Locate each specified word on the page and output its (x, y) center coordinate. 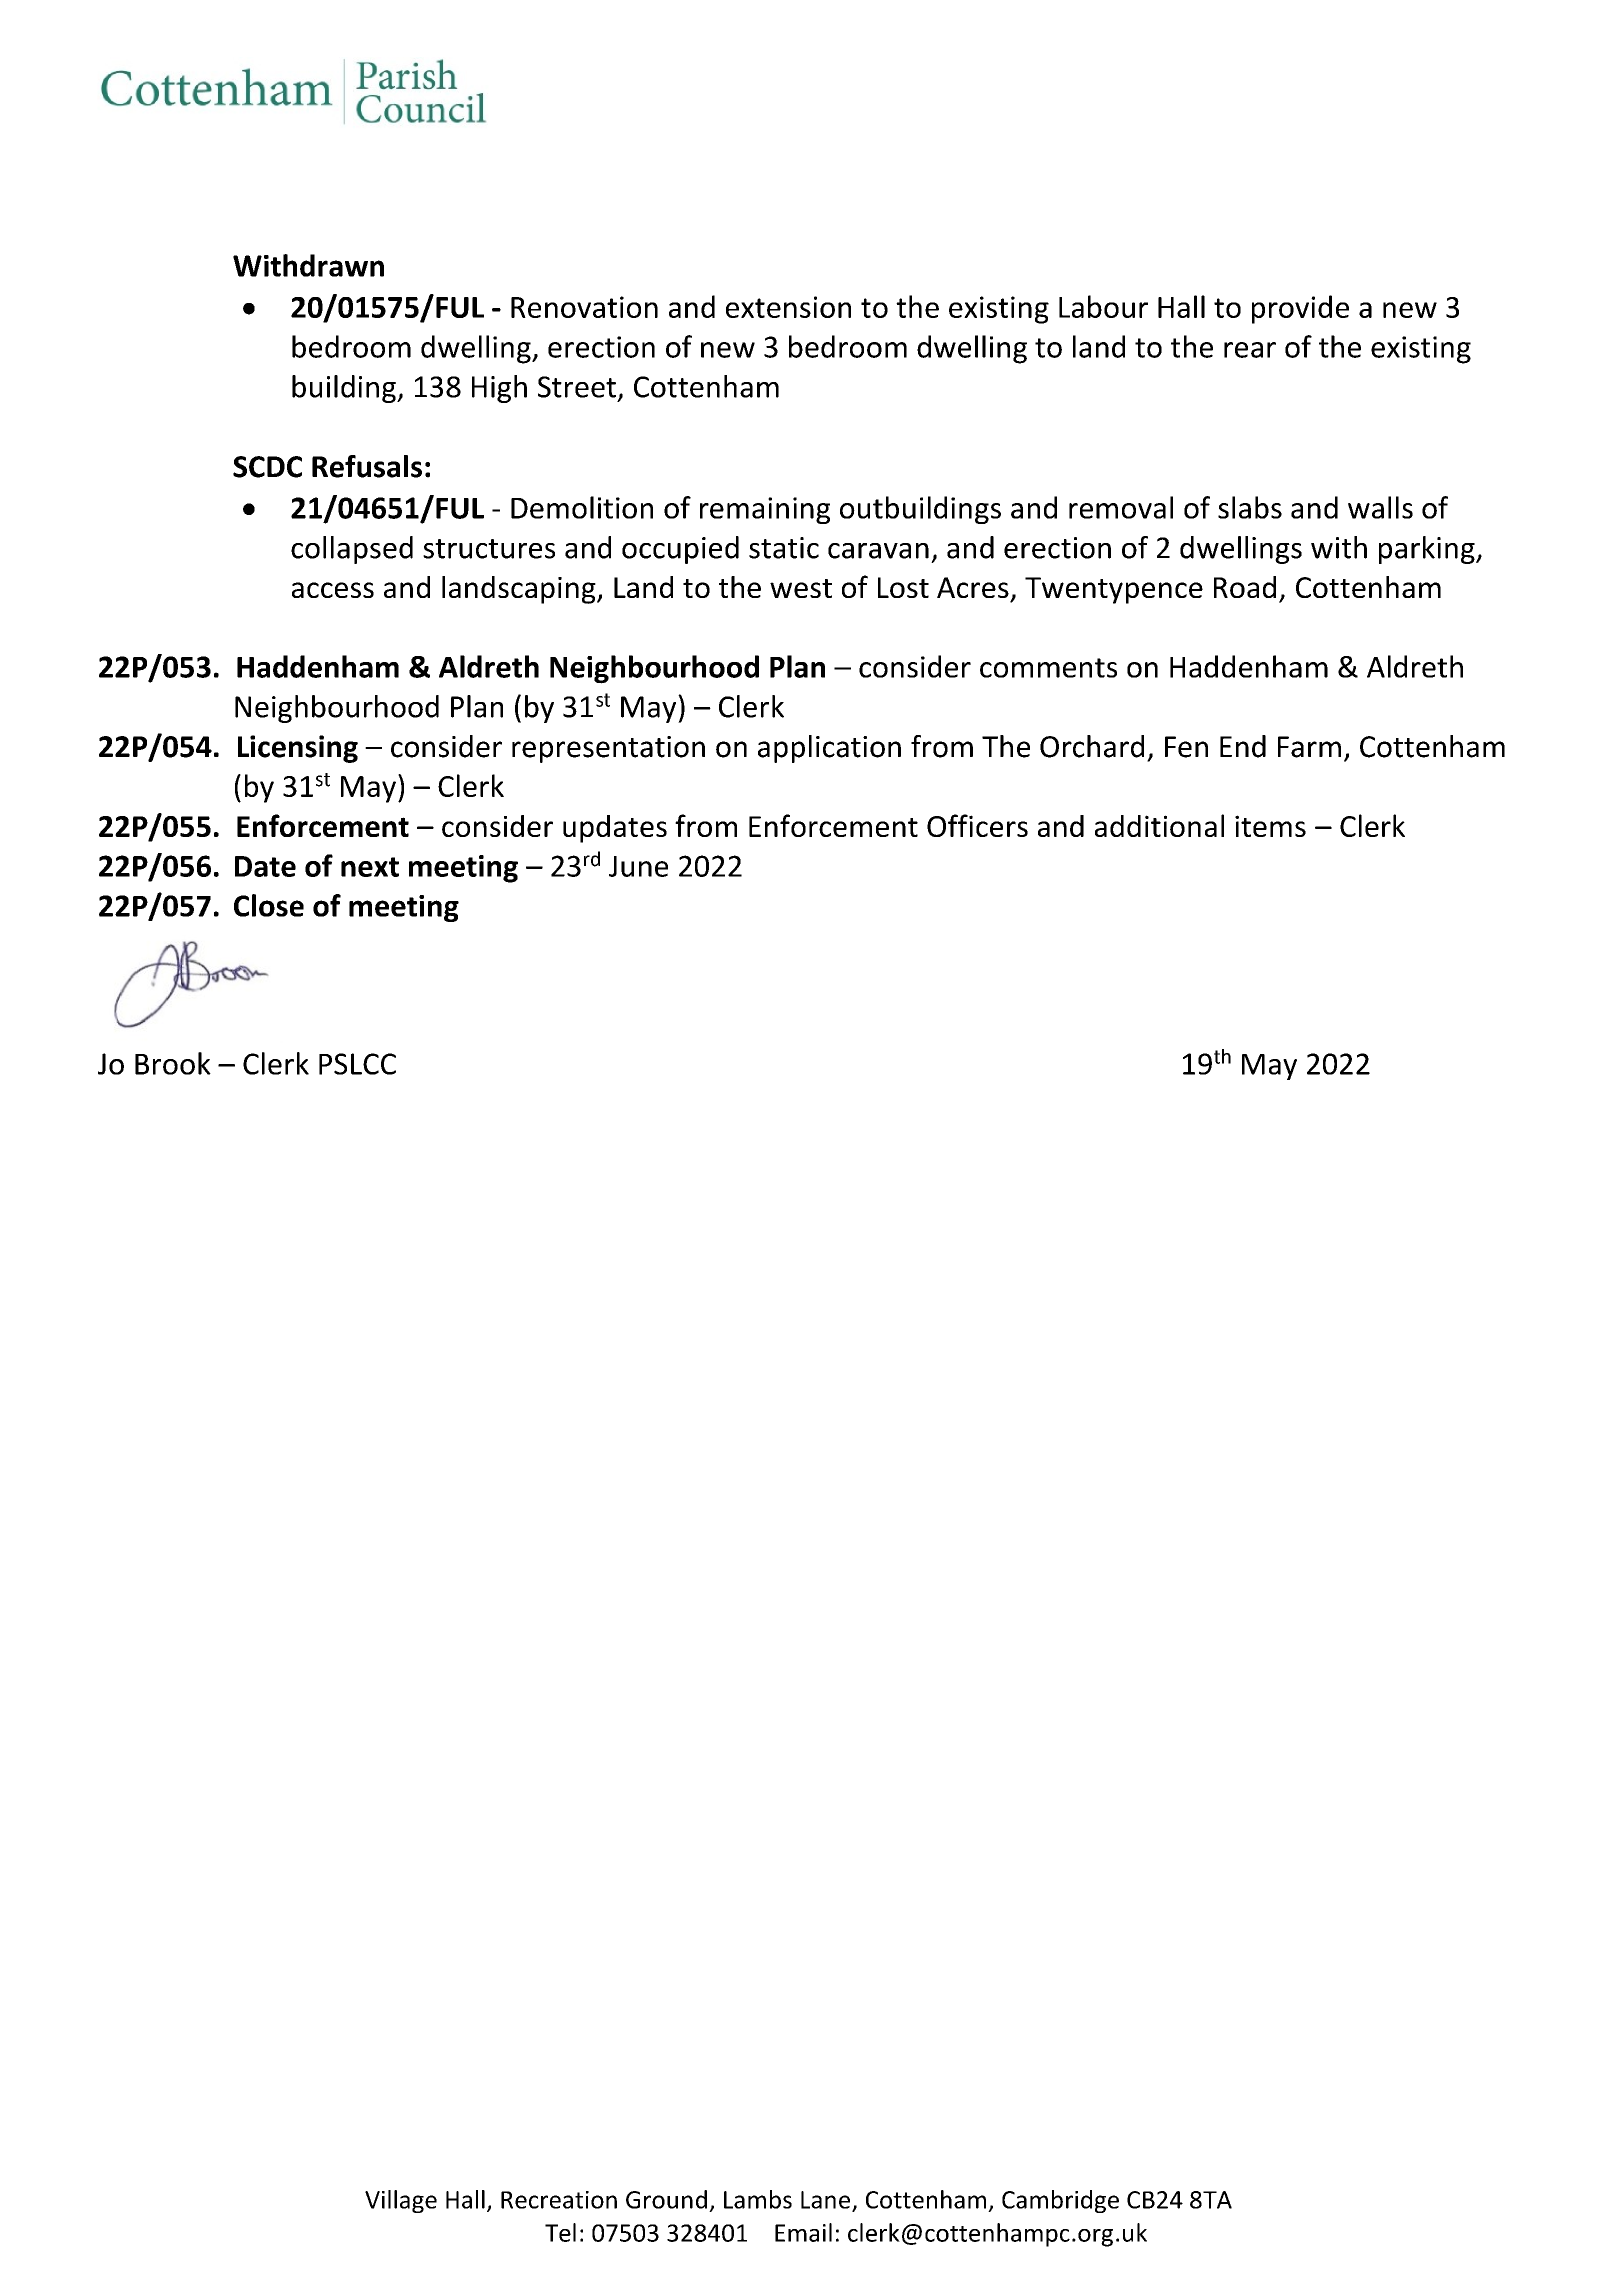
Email (803, 2232)
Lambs (758, 2199)
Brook (173, 1063)
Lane (825, 2200)
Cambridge (1060, 2201)
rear (1250, 350)
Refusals (367, 466)
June (638, 866)
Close (269, 905)
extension (788, 307)
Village (401, 2201)
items (1270, 826)
